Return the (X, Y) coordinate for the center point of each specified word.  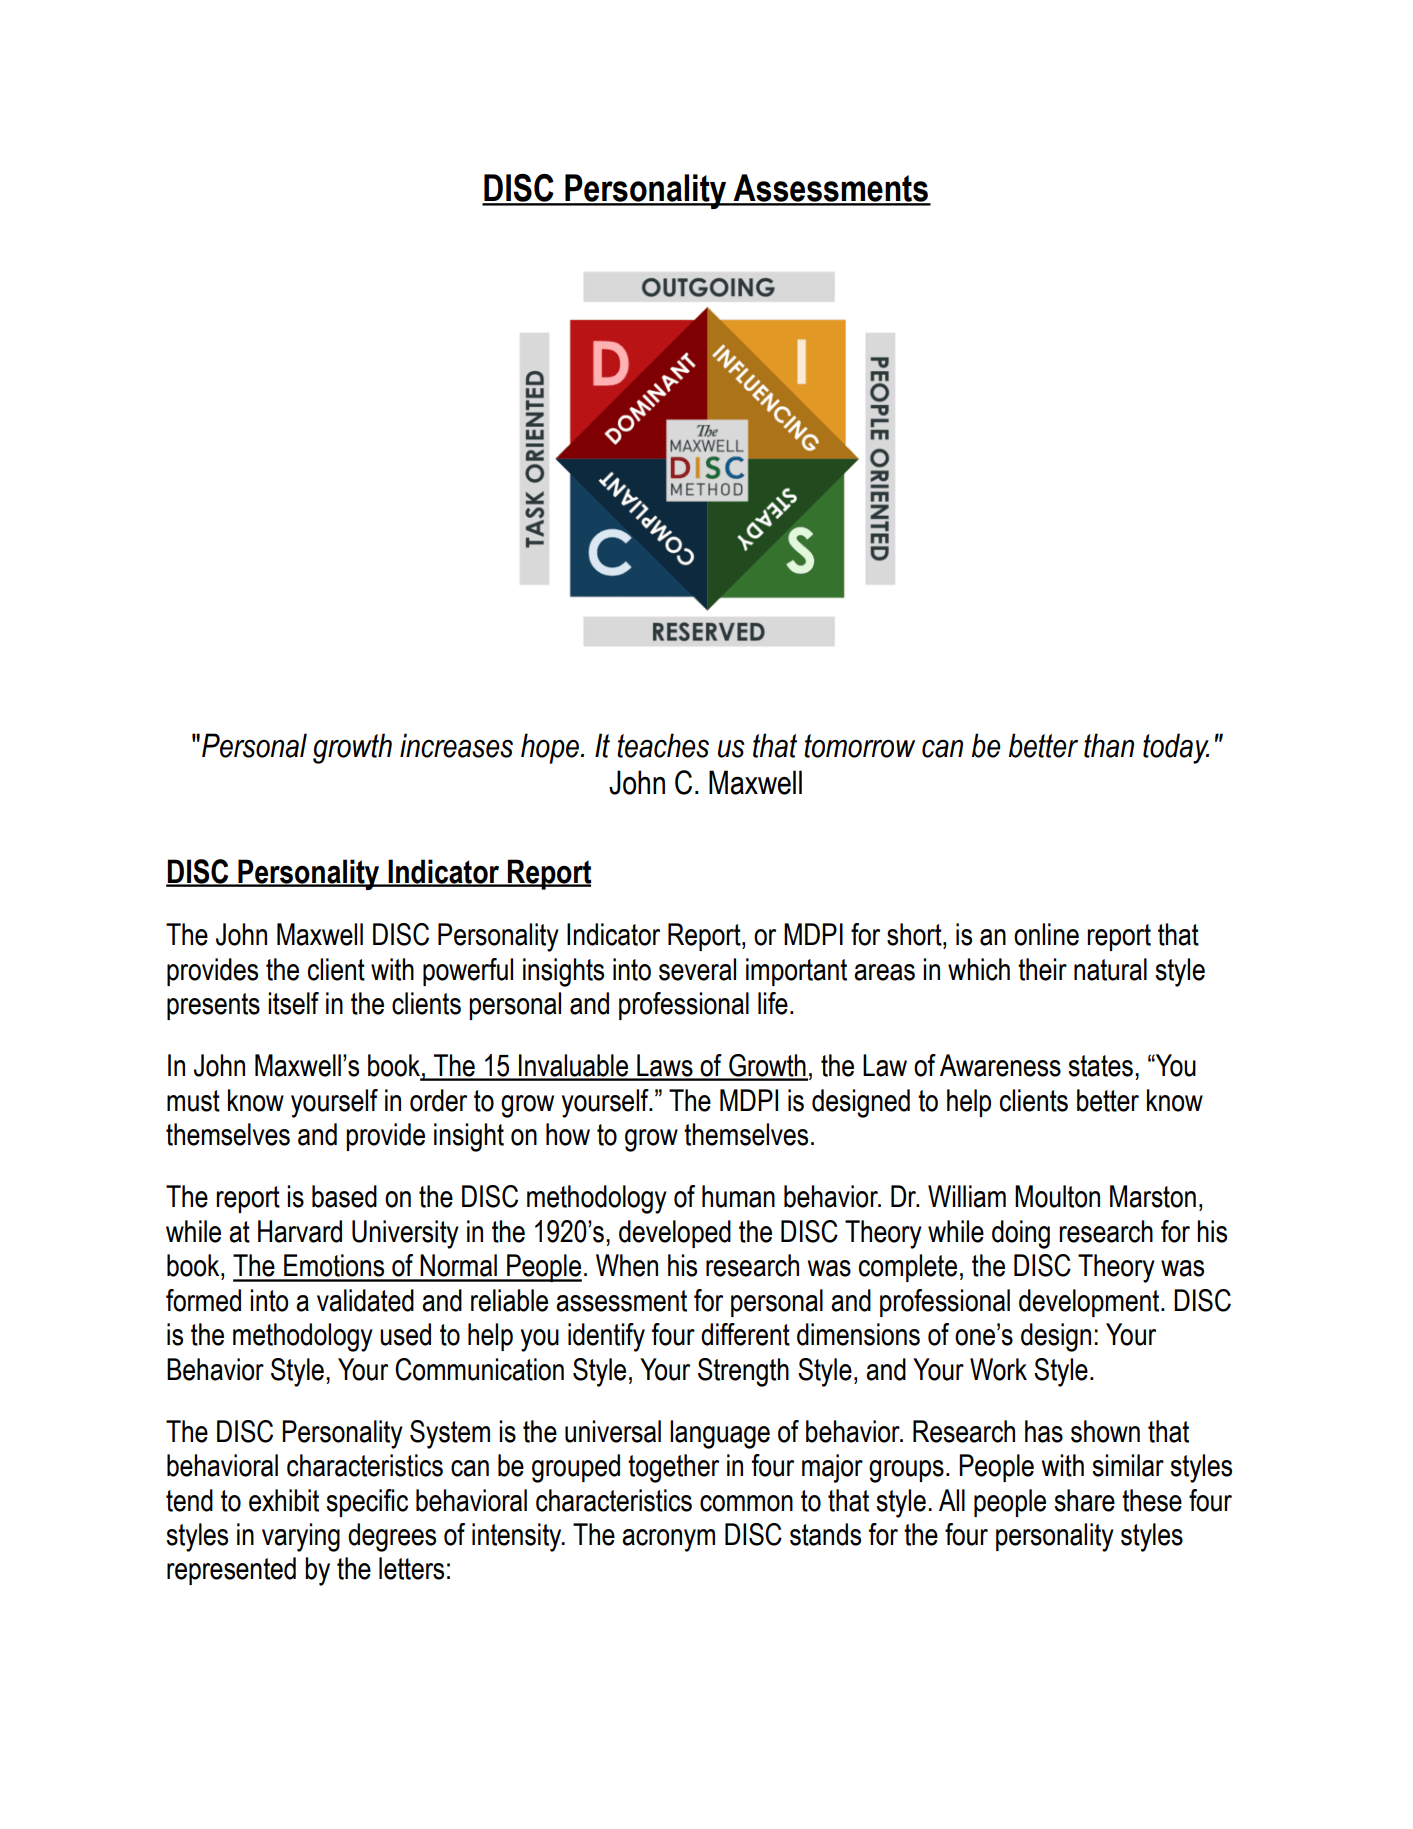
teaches (663, 745)
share (1084, 1500)
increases (456, 745)
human (738, 1196)
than (1109, 745)
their (1042, 969)
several (697, 969)
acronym (668, 1540)
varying (301, 1537)
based (344, 1196)
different (745, 1334)
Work (998, 1369)
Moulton (1057, 1196)
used (405, 1334)
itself (293, 1003)
